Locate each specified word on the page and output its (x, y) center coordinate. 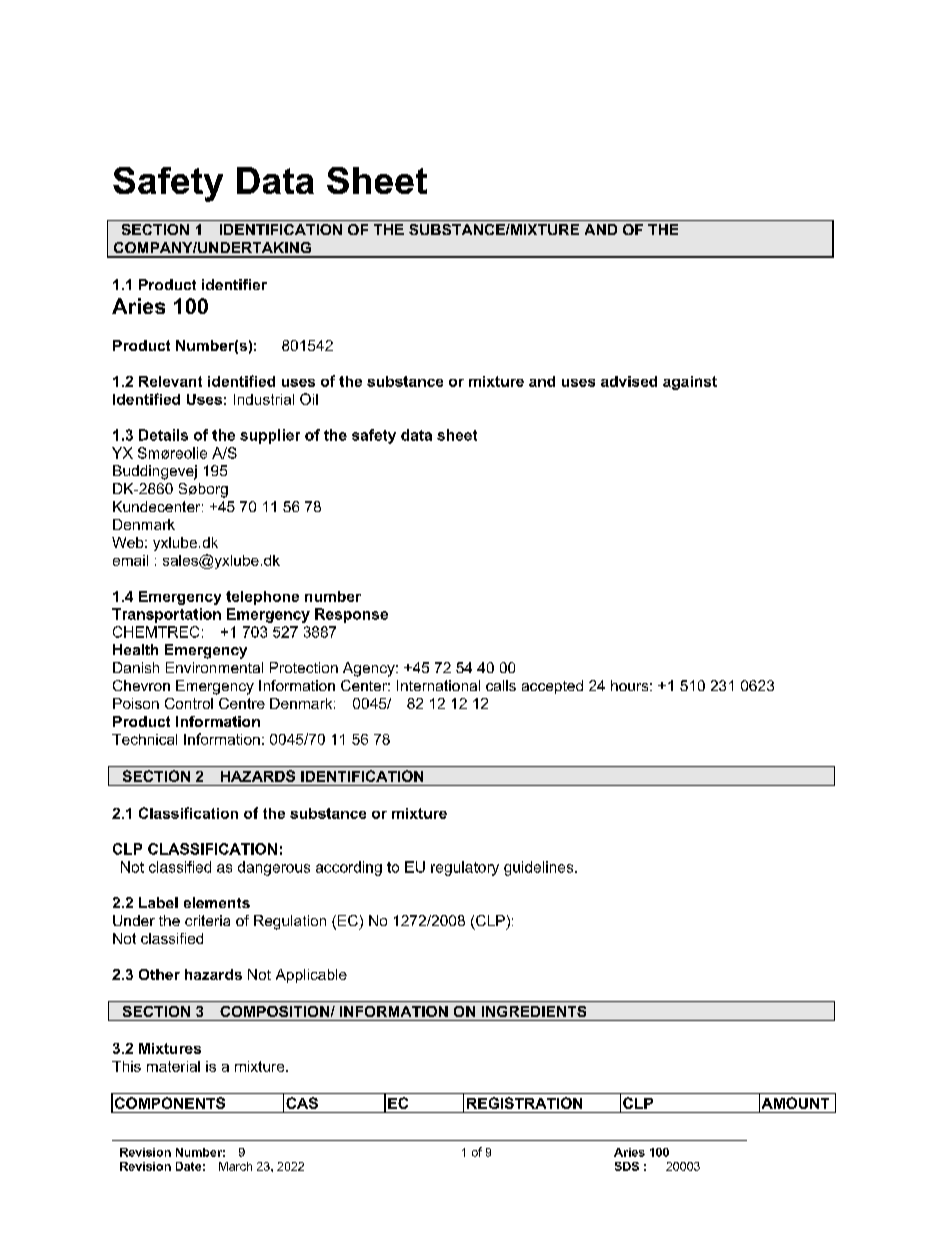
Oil (309, 399)
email (130, 560)
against (690, 383)
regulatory (465, 868)
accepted (552, 687)
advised (629, 381)
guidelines (540, 868)
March (235, 1166)
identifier (234, 284)
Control (189, 703)
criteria (207, 920)
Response (351, 615)
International (438, 685)
